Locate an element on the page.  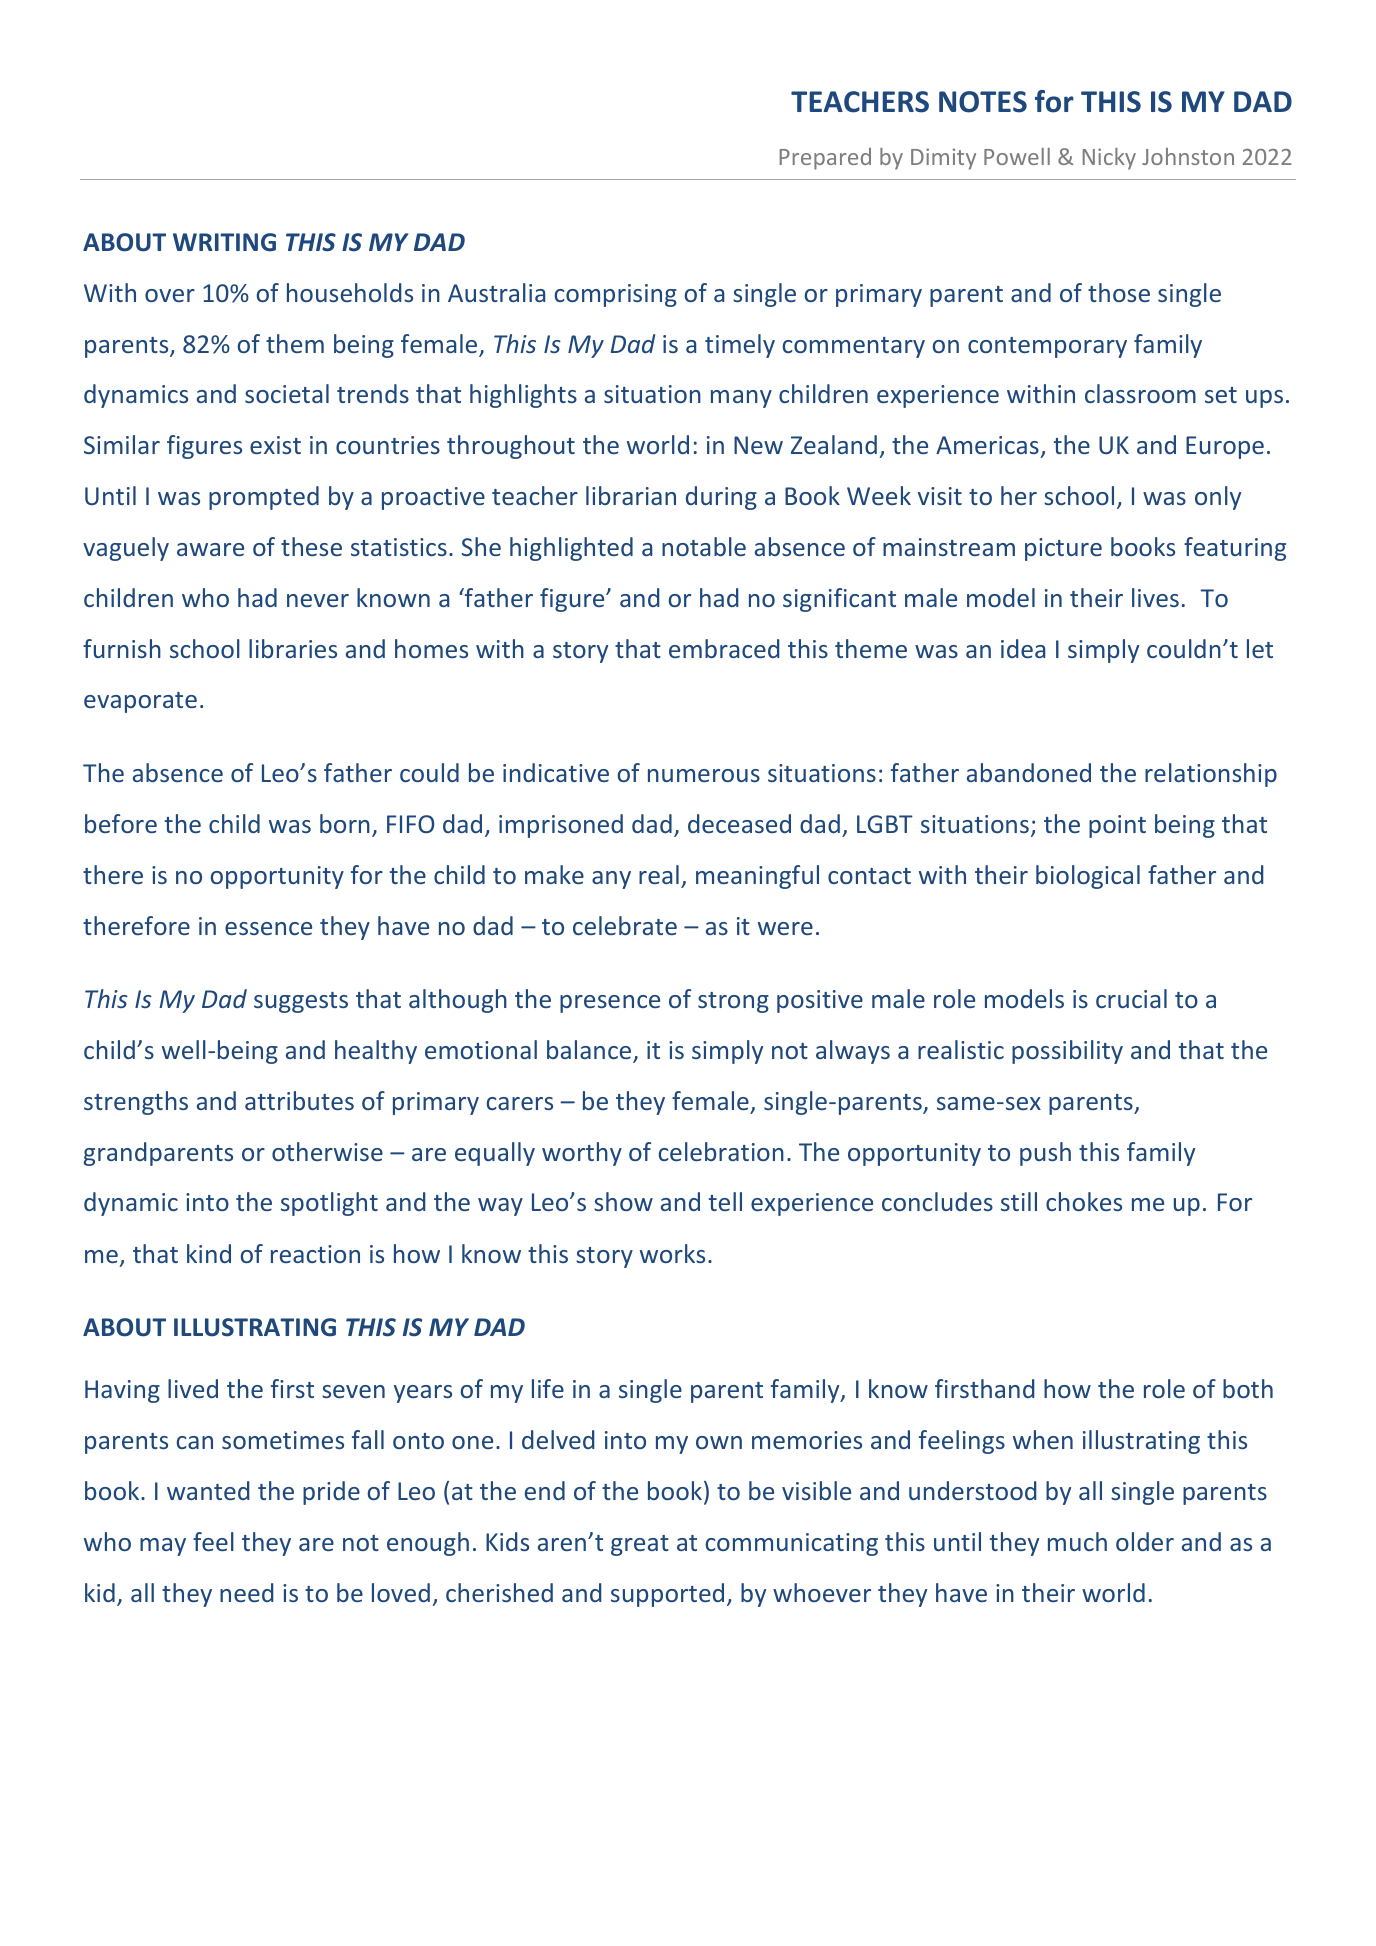
Nicky is located at coordinates (1109, 159).
